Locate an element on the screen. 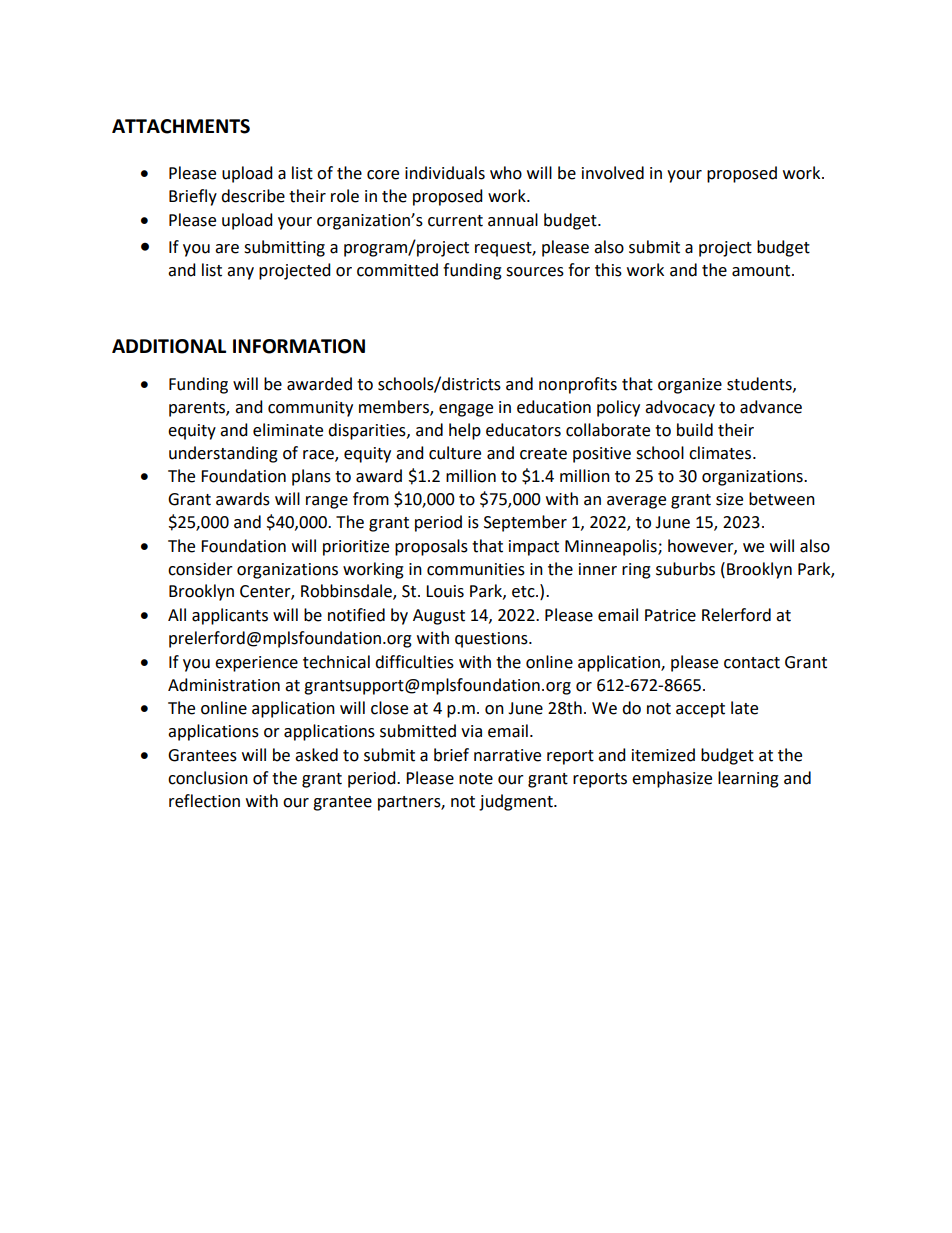 The height and width of the screenshot is (1233, 952). ATTACHMENTS is located at coordinates (181, 126).
